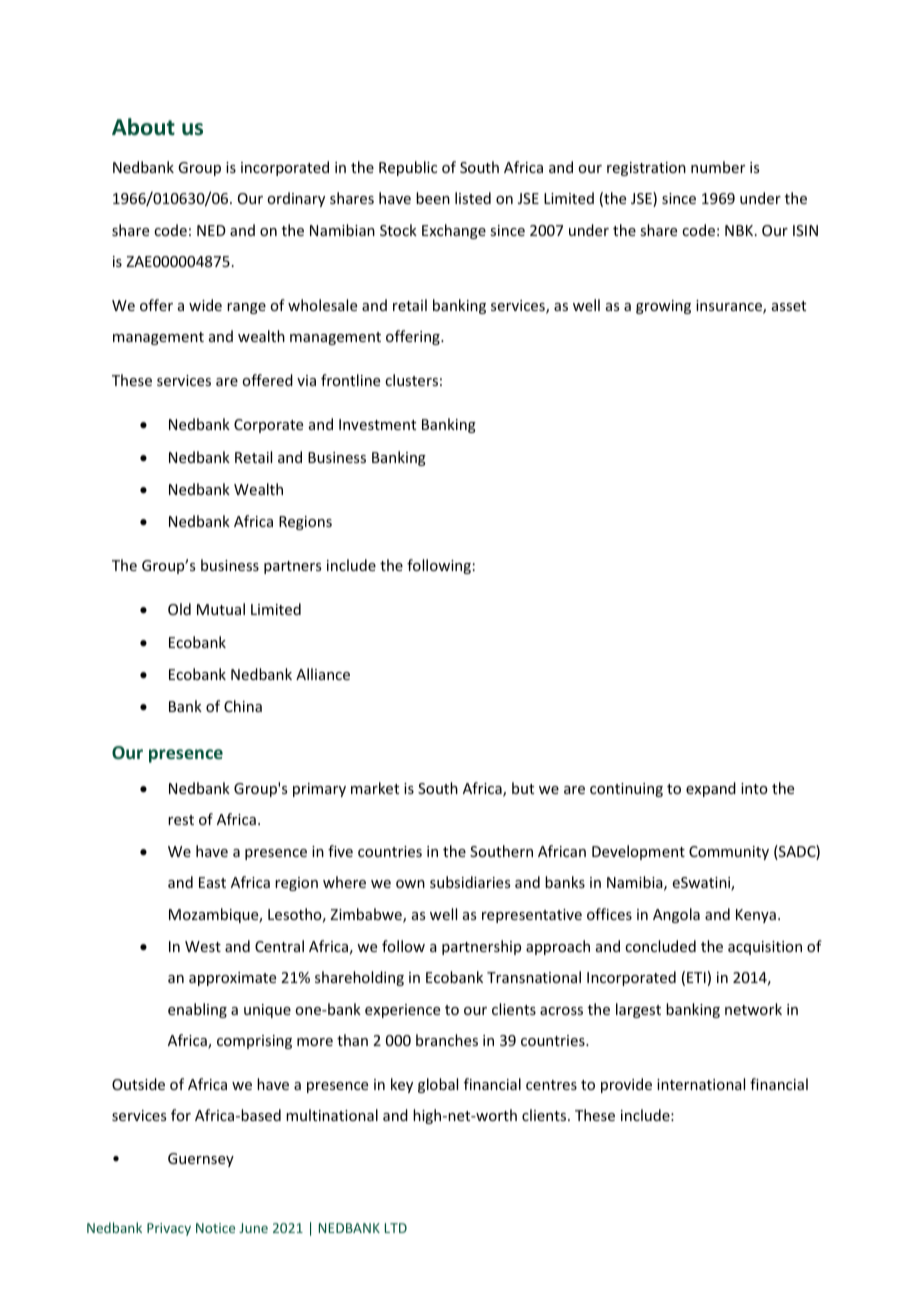 The width and height of the document is (924, 1308). What do you see at coordinates (212, 882) in the document?
I see `East` at bounding box center [212, 882].
